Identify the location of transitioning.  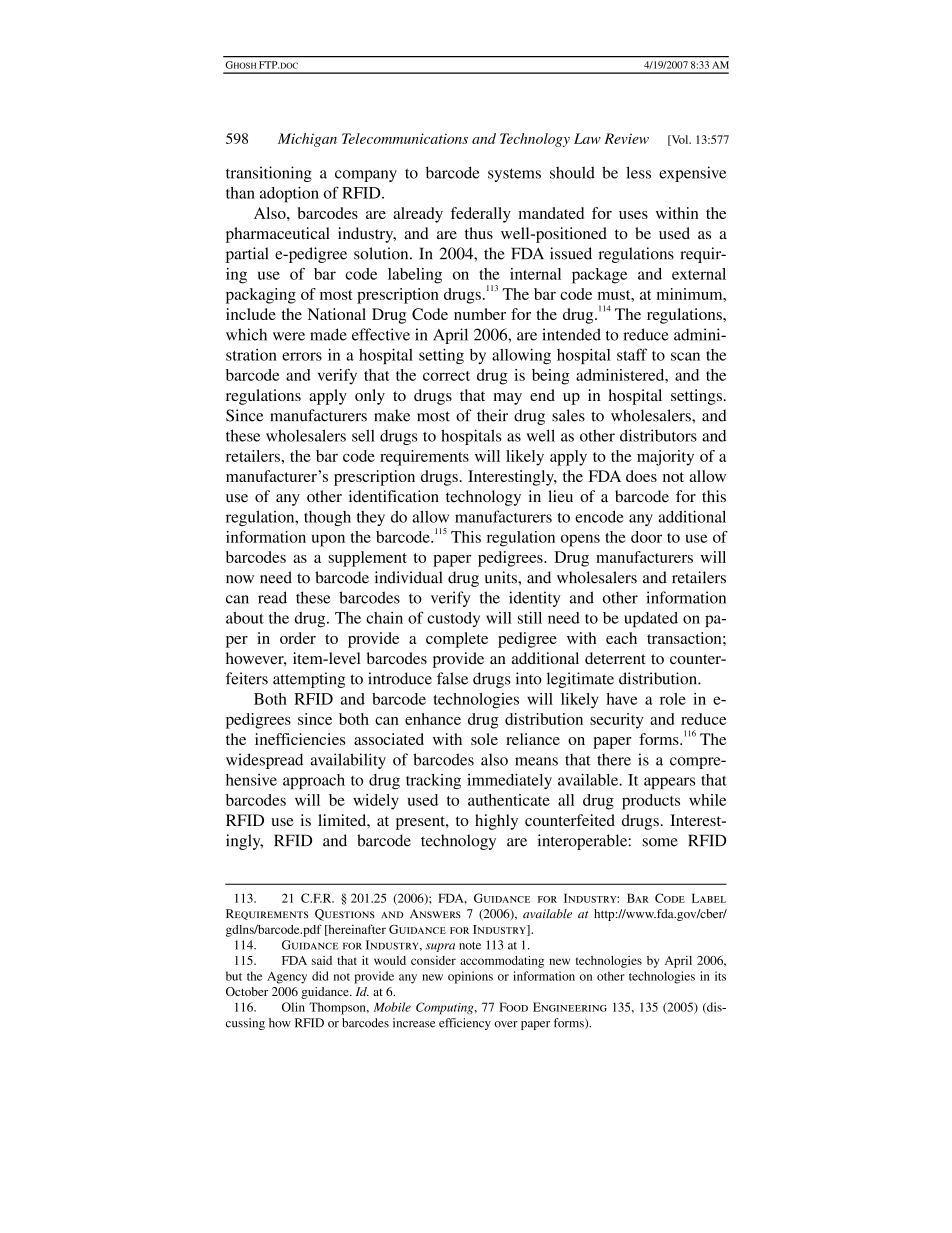
(269, 174).
